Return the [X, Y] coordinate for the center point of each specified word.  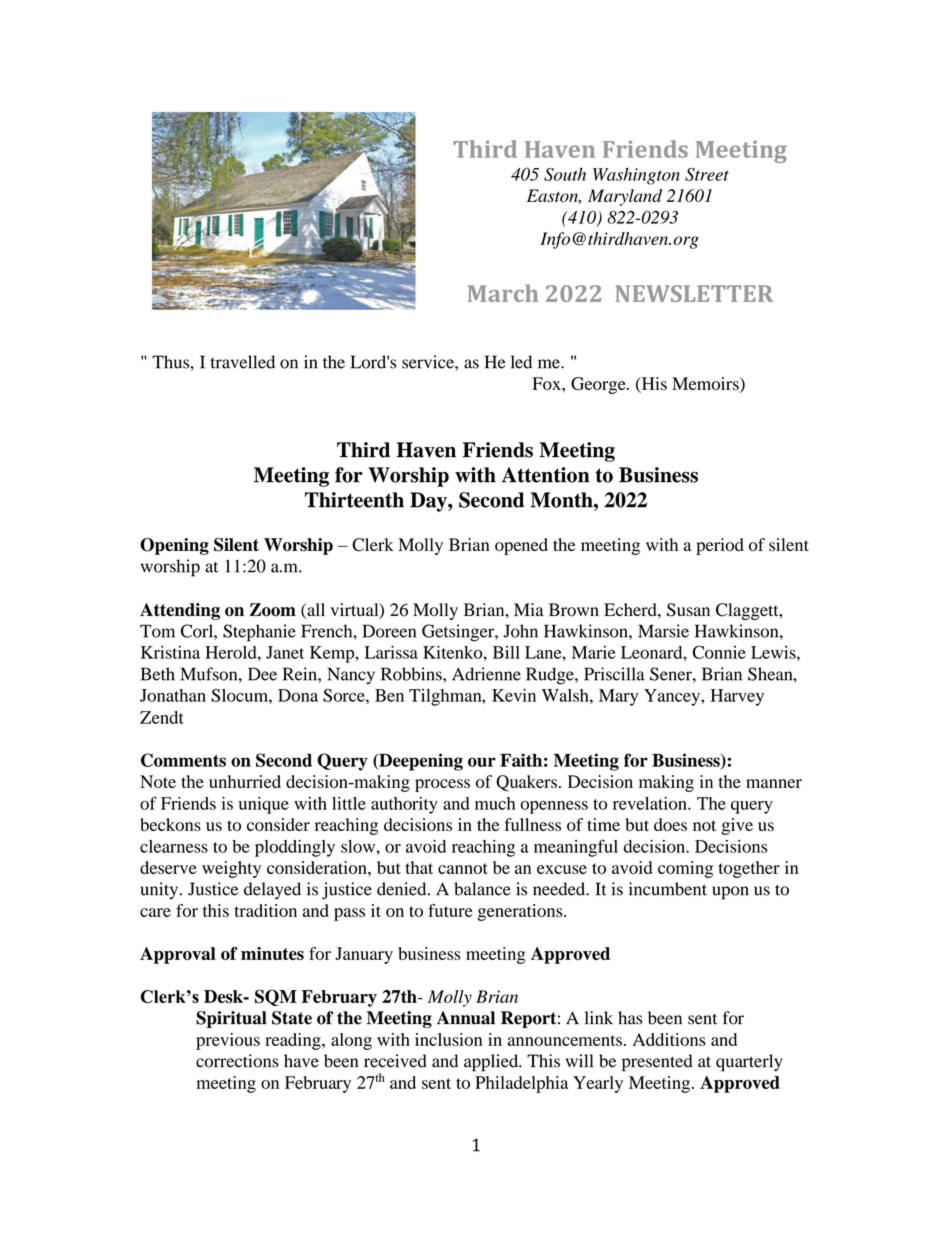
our [482, 762]
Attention [546, 475]
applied [492, 1063]
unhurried [245, 781]
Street [707, 174]
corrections [237, 1061]
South [565, 174]
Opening [174, 546]
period [720, 546]
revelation [651, 803]
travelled [243, 362]
